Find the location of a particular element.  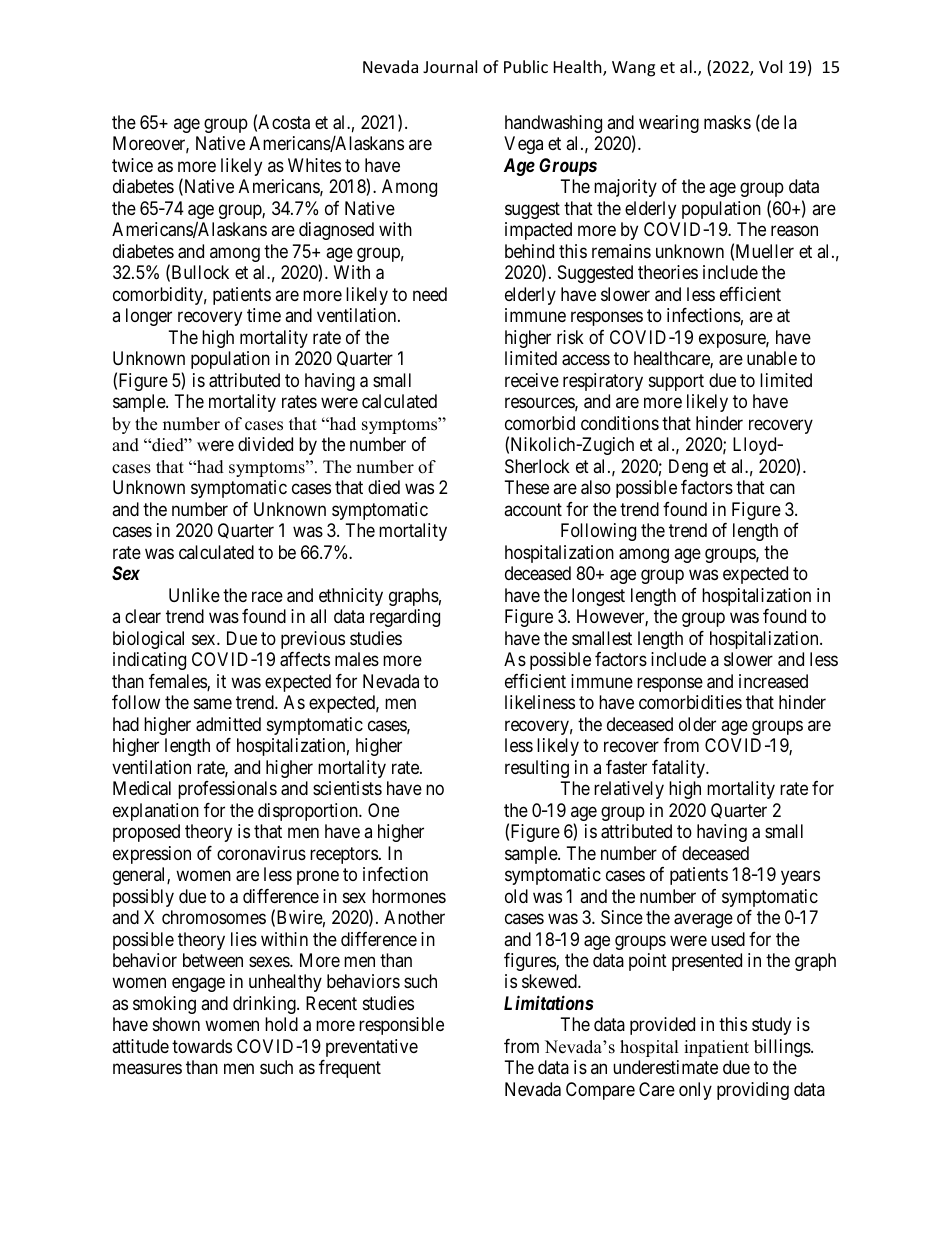

longest is located at coordinates (598, 597).
